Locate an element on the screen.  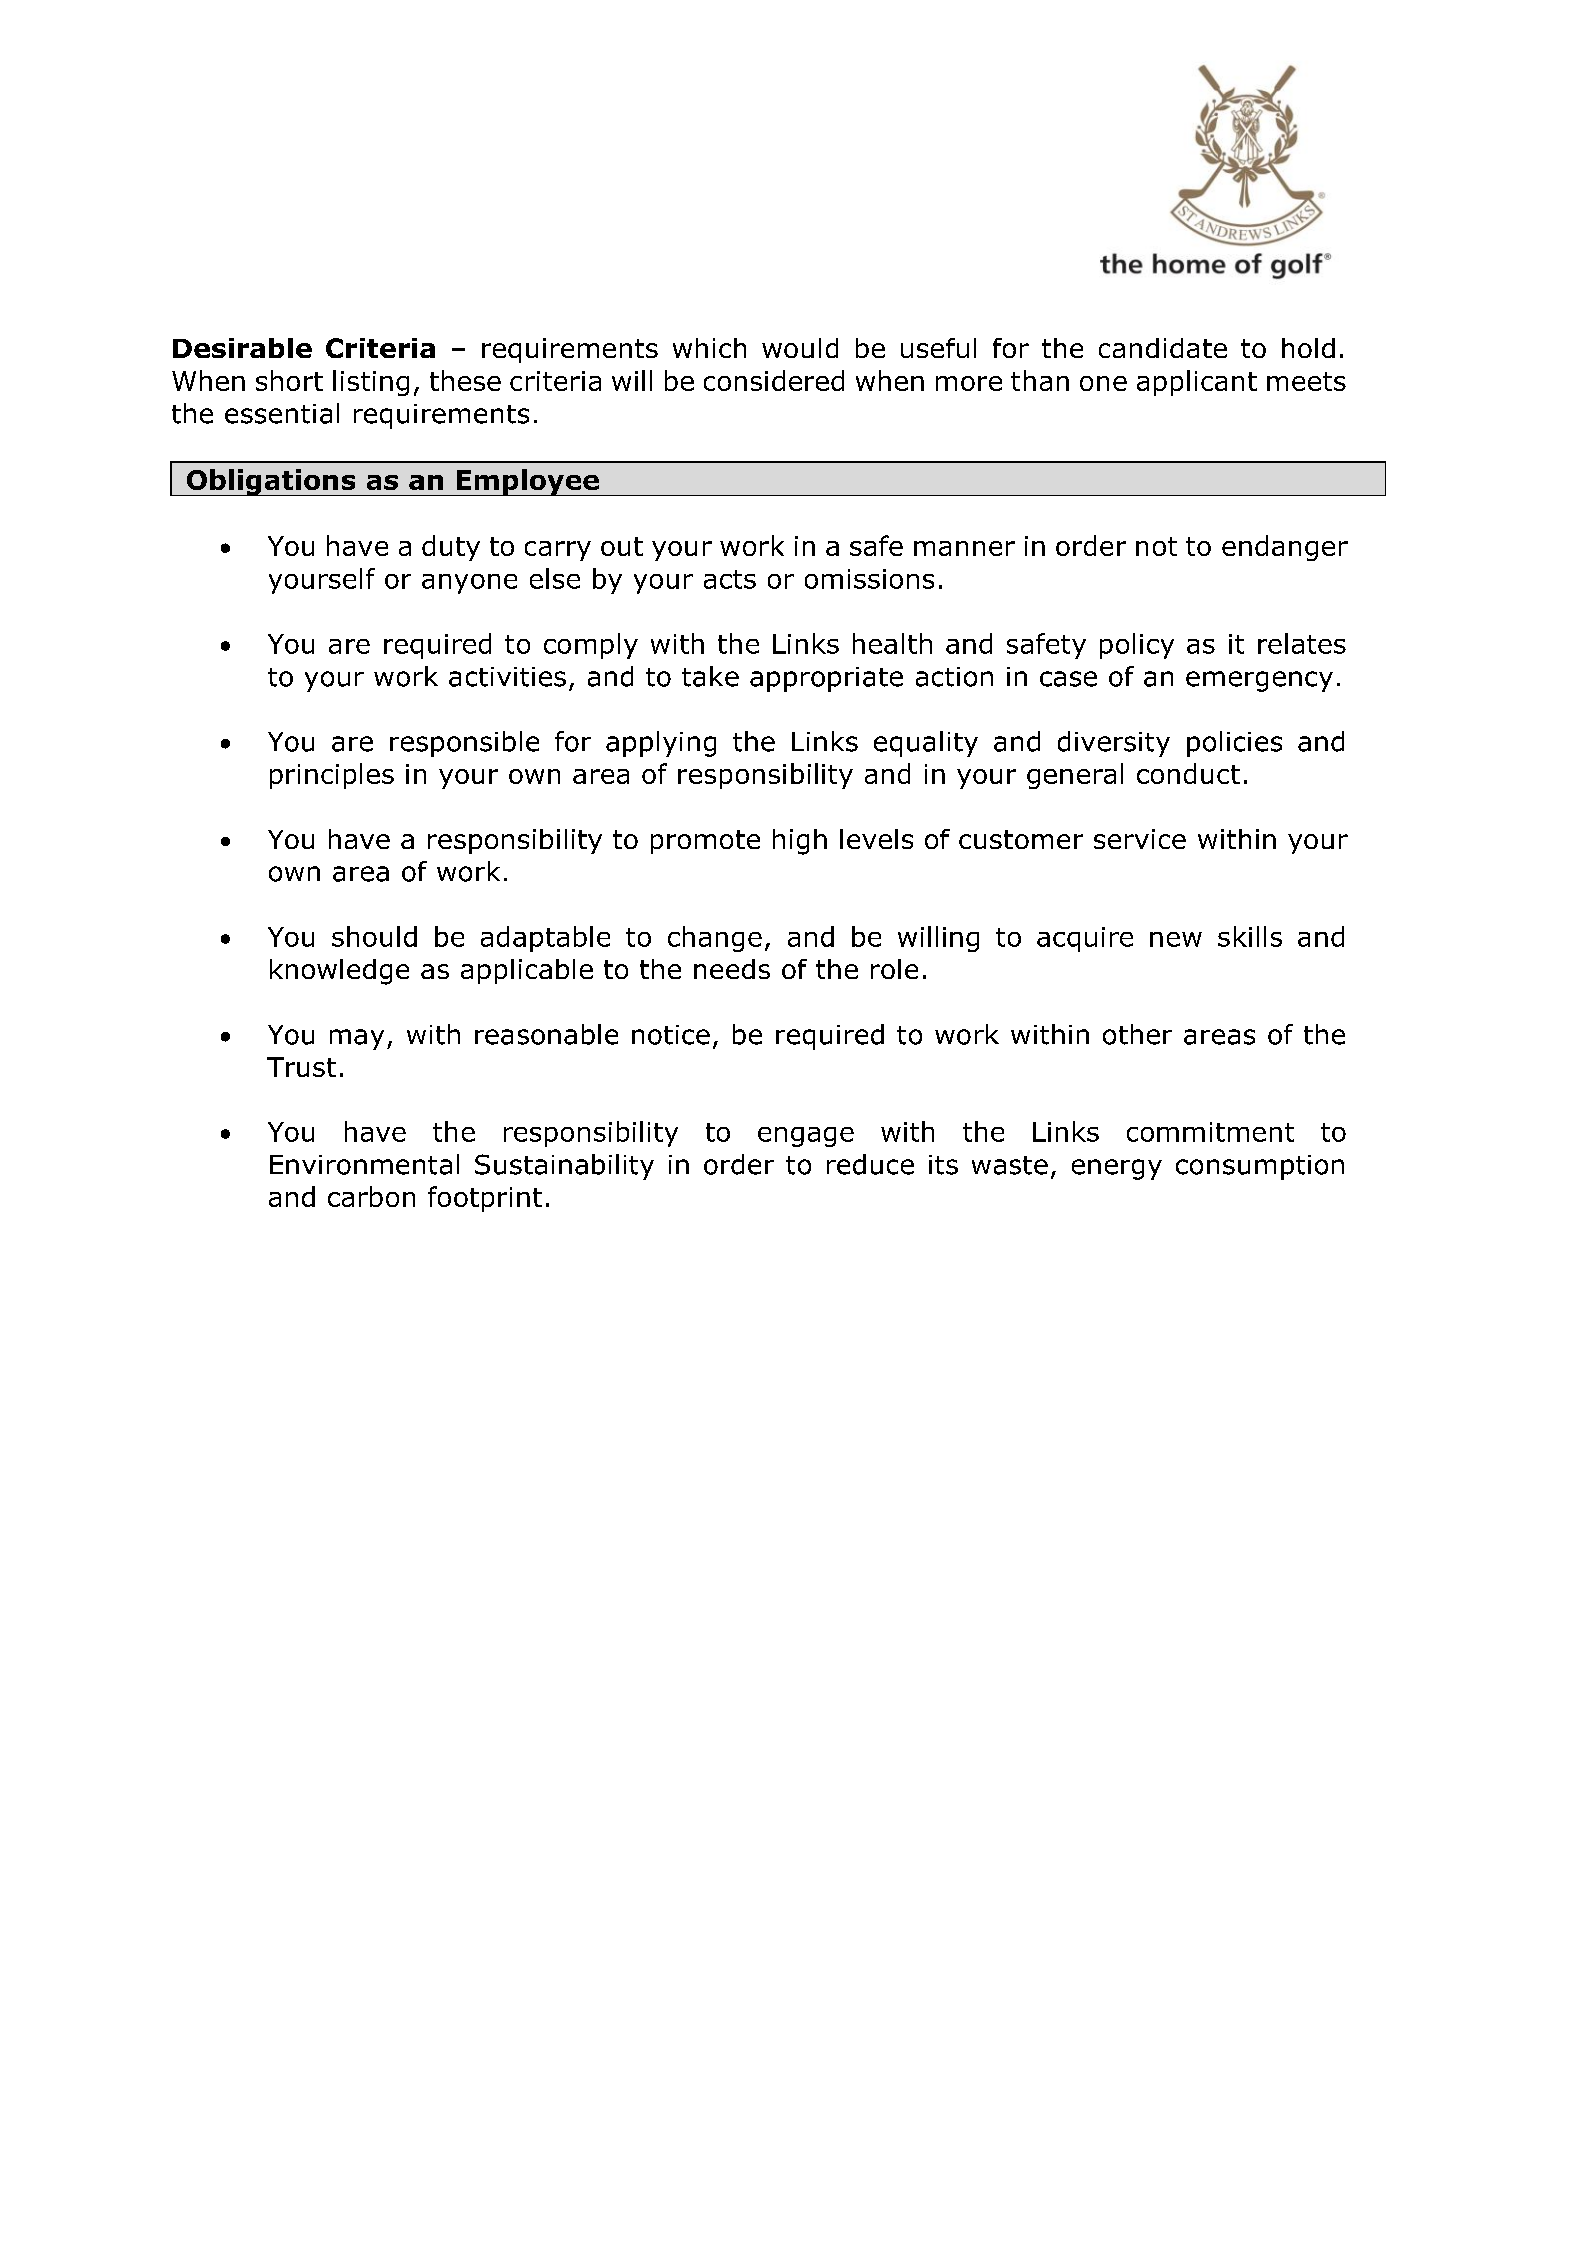
should is located at coordinates (374, 936).
